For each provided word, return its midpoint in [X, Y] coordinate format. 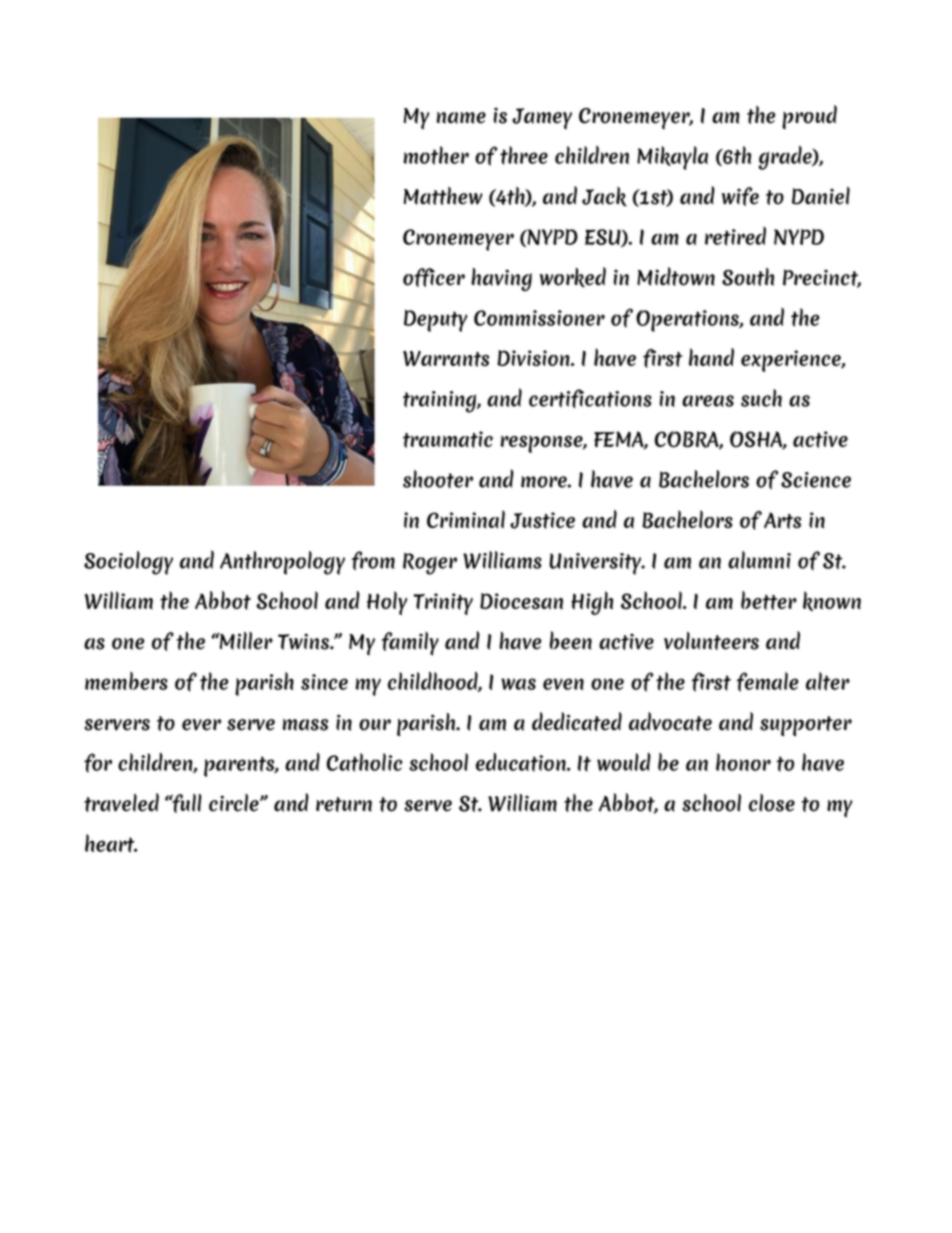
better [769, 600]
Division [534, 358]
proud [809, 117]
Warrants [446, 359]
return [344, 804]
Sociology [128, 563]
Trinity [443, 604]
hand [711, 357]
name [461, 118]
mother [436, 155]
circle [235, 803]
